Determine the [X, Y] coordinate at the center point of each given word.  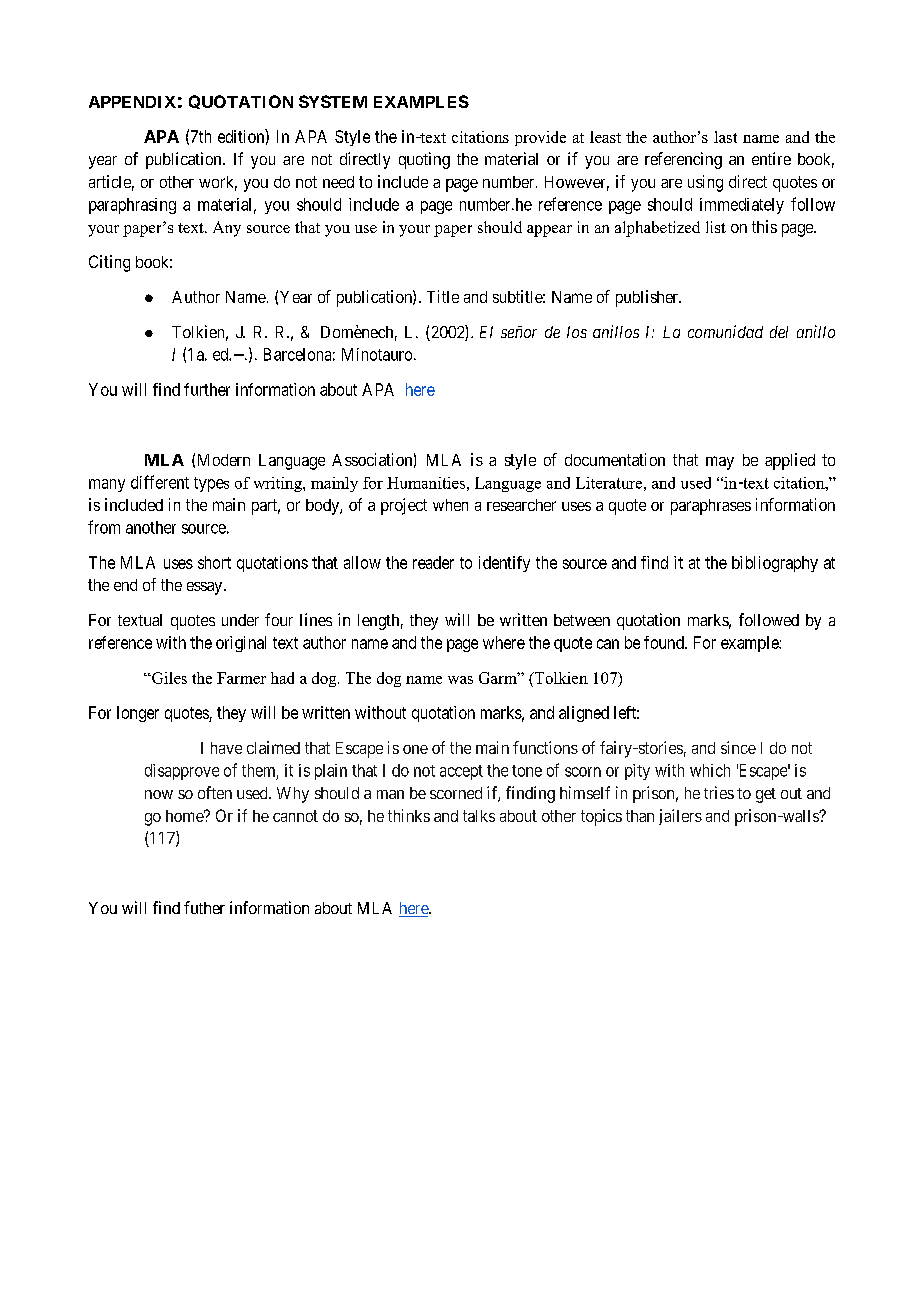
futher [204, 907]
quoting [424, 160]
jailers [680, 817]
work [218, 183]
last [725, 137]
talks [479, 816]
